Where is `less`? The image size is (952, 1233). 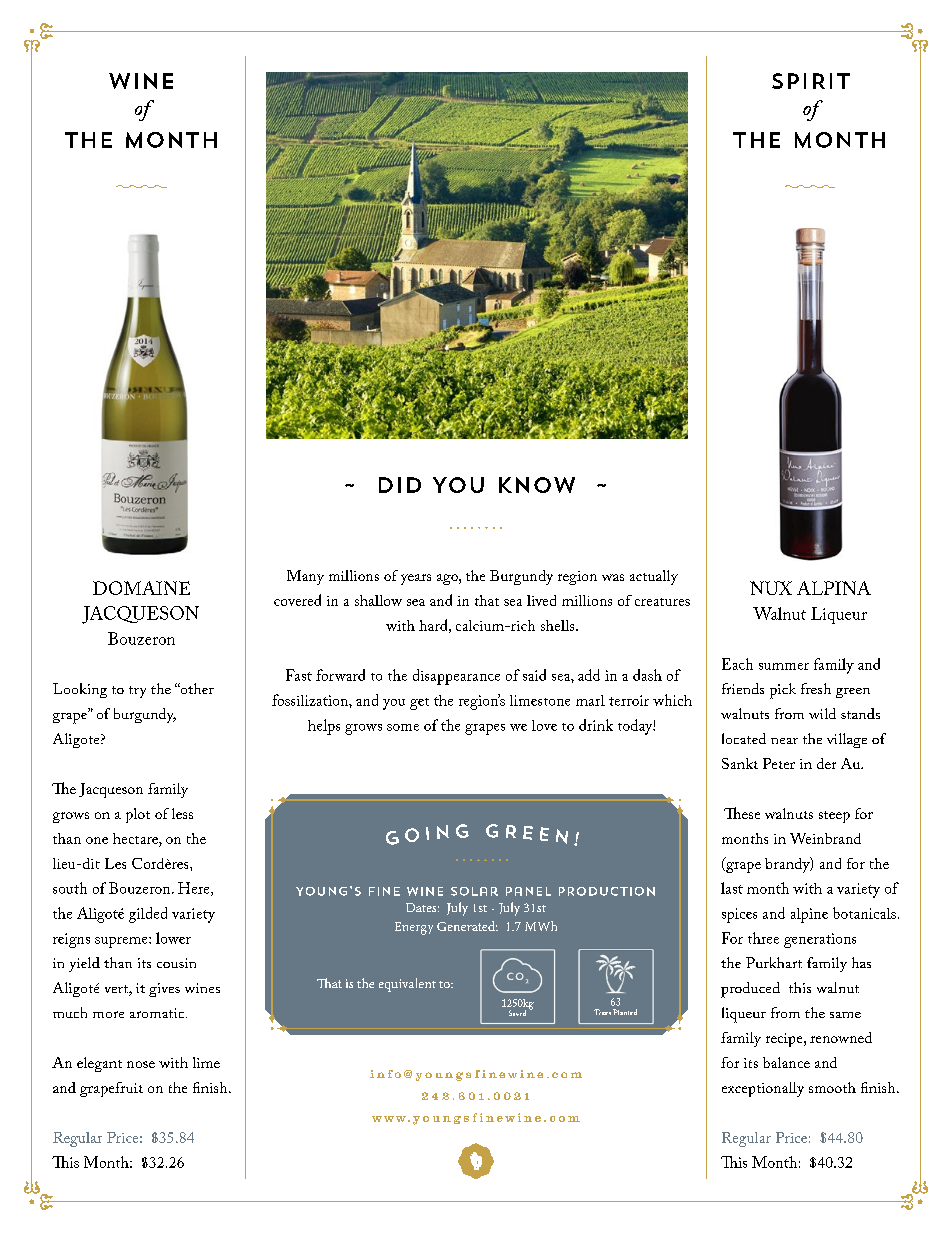
less is located at coordinates (182, 813).
